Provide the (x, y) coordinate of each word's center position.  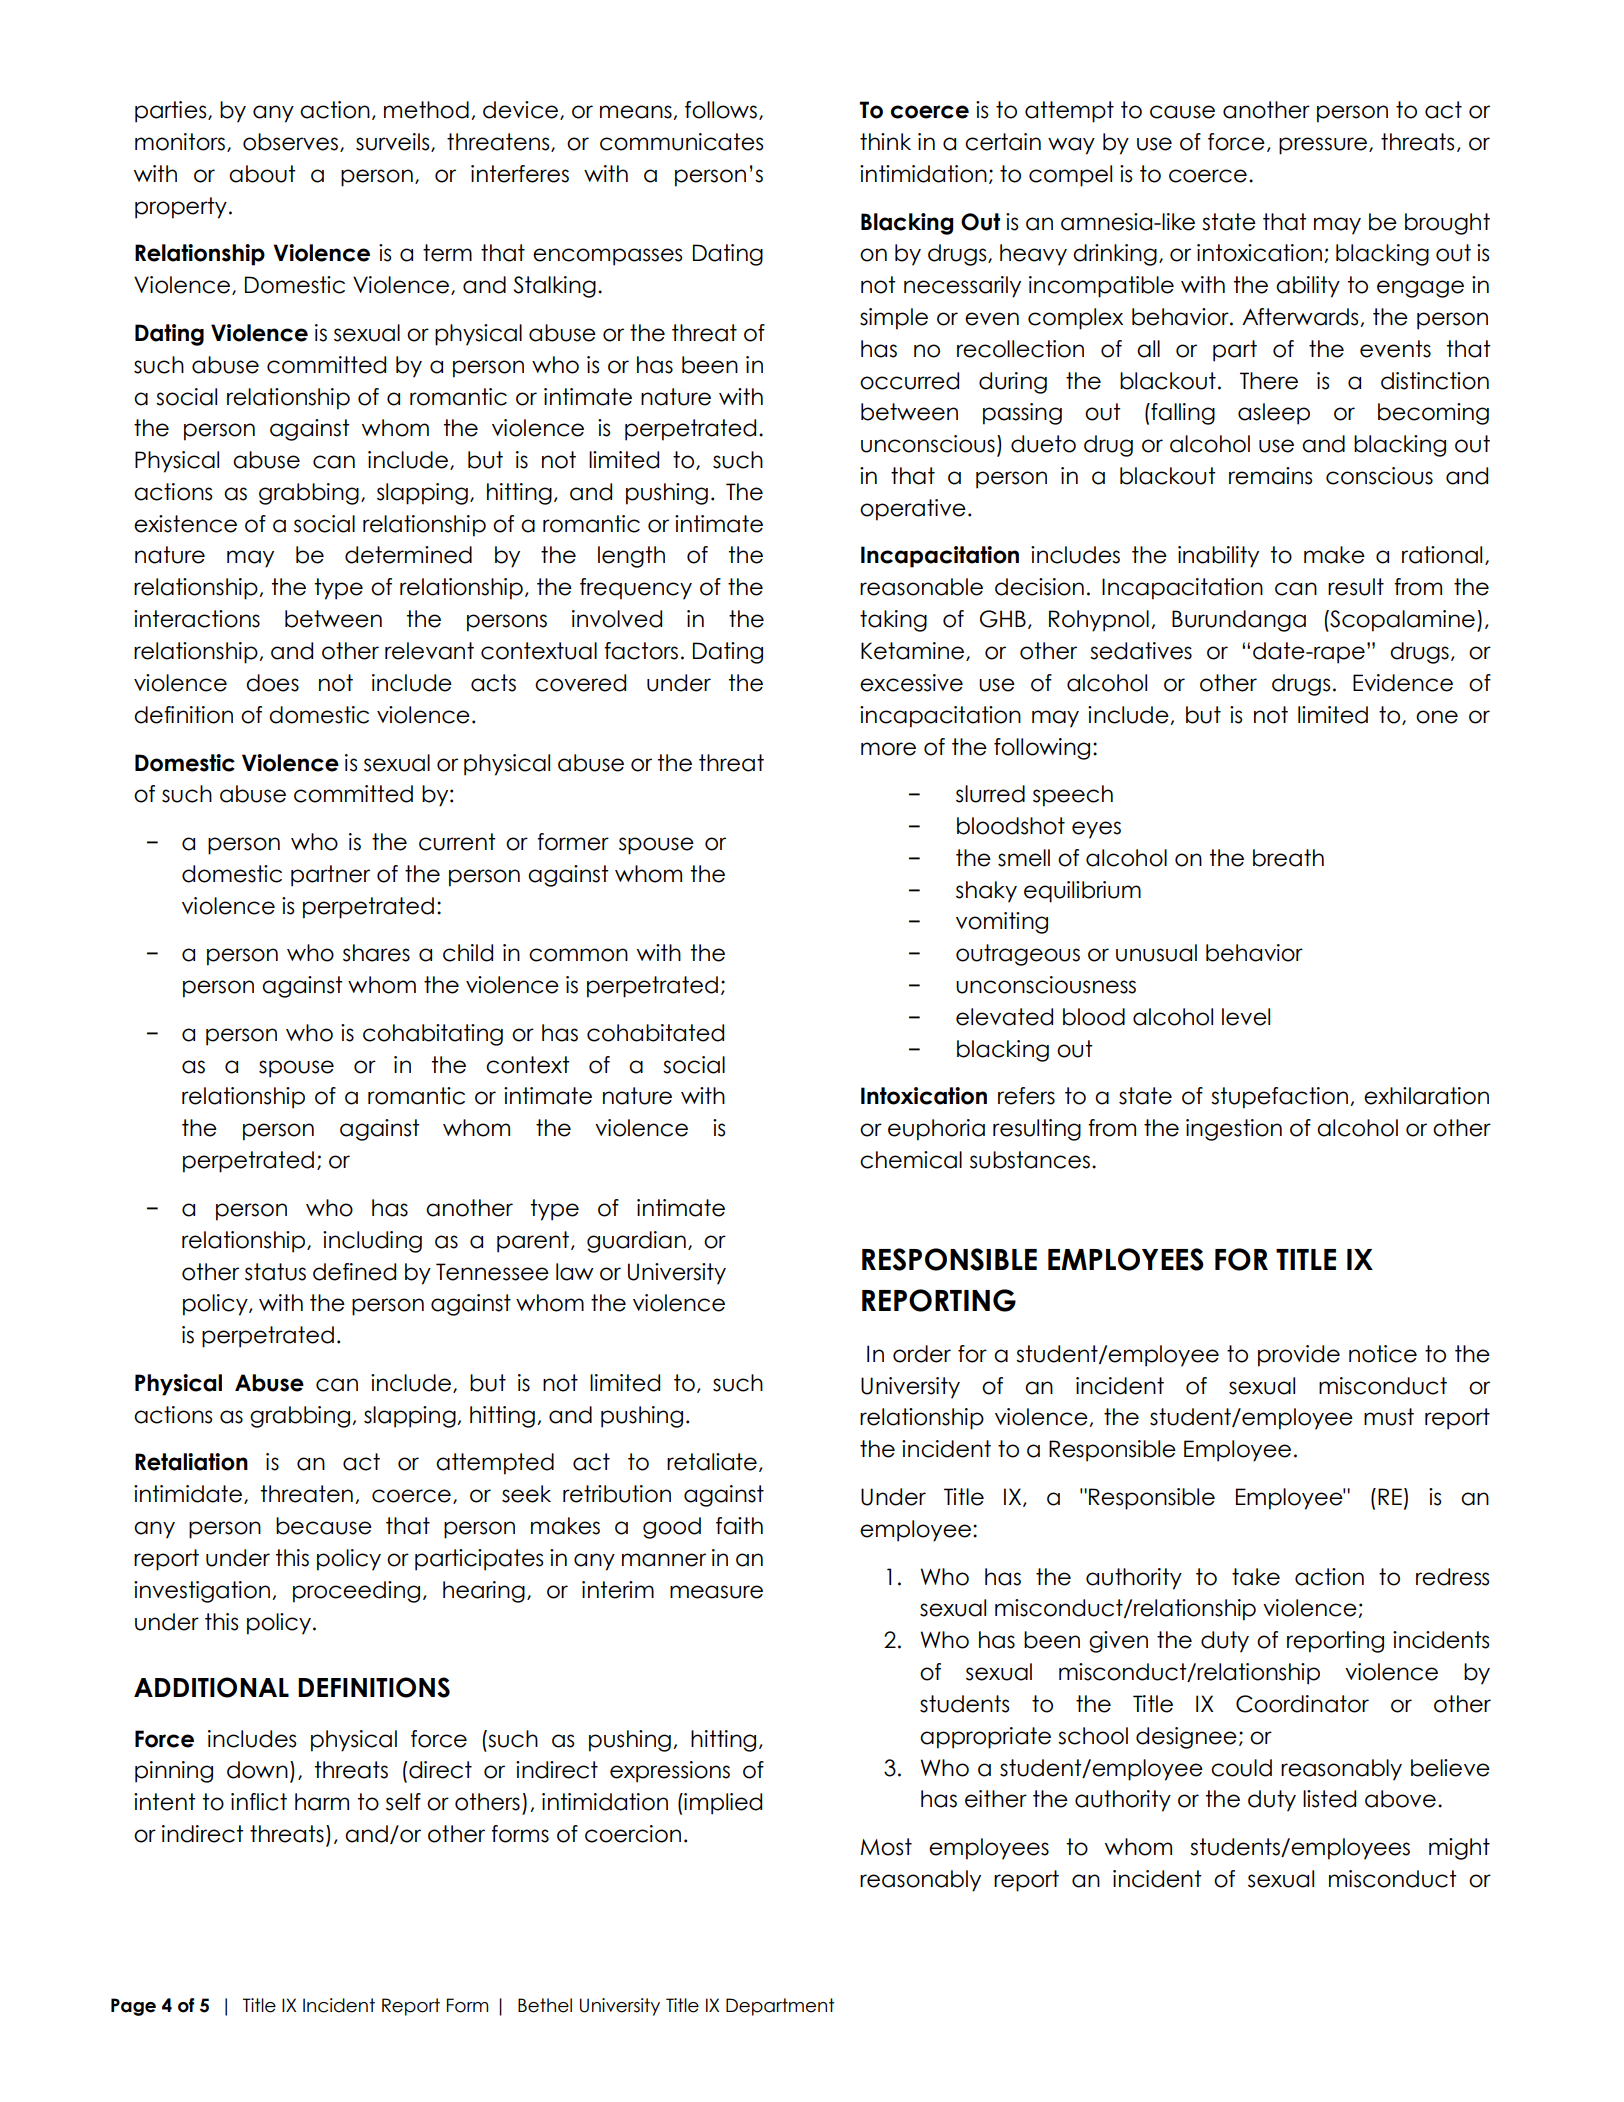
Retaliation (191, 1462)
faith (739, 1526)
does (272, 683)
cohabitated (655, 1033)
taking (893, 621)
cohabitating (433, 1035)
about (262, 174)
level (1246, 1017)
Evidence (1403, 683)
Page (133, 2007)
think (885, 141)
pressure (1323, 146)
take (1256, 1577)
